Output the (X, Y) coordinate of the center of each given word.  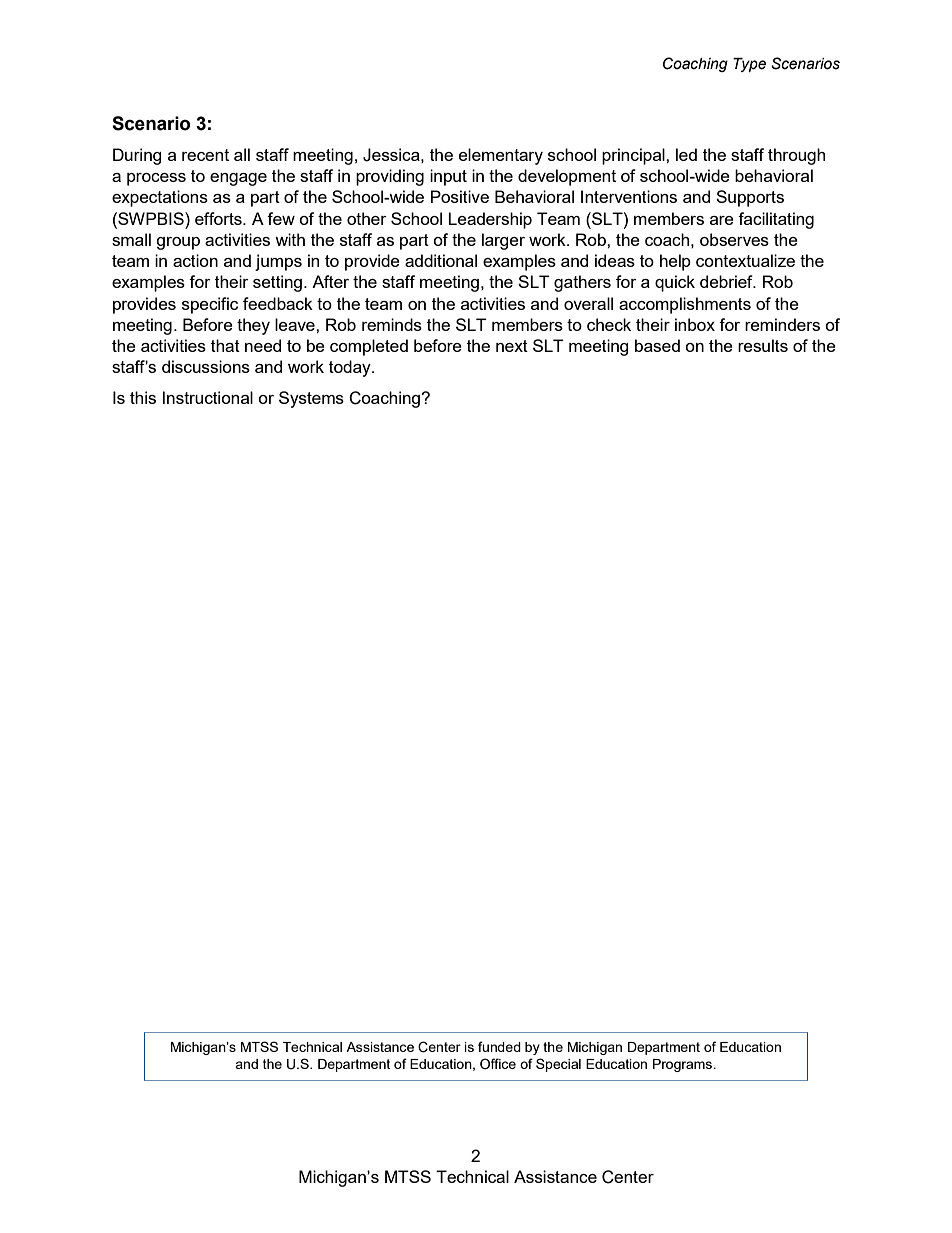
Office (498, 1063)
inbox (695, 324)
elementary (501, 156)
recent (205, 155)
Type (749, 65)
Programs (684, 1065)
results (763, 345)
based (657, 345)
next (512, 346)
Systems (311, 399)
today (351, 368)
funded (499, 1046)
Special (558, 1065)
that (225, 345)
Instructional (208, 397)
